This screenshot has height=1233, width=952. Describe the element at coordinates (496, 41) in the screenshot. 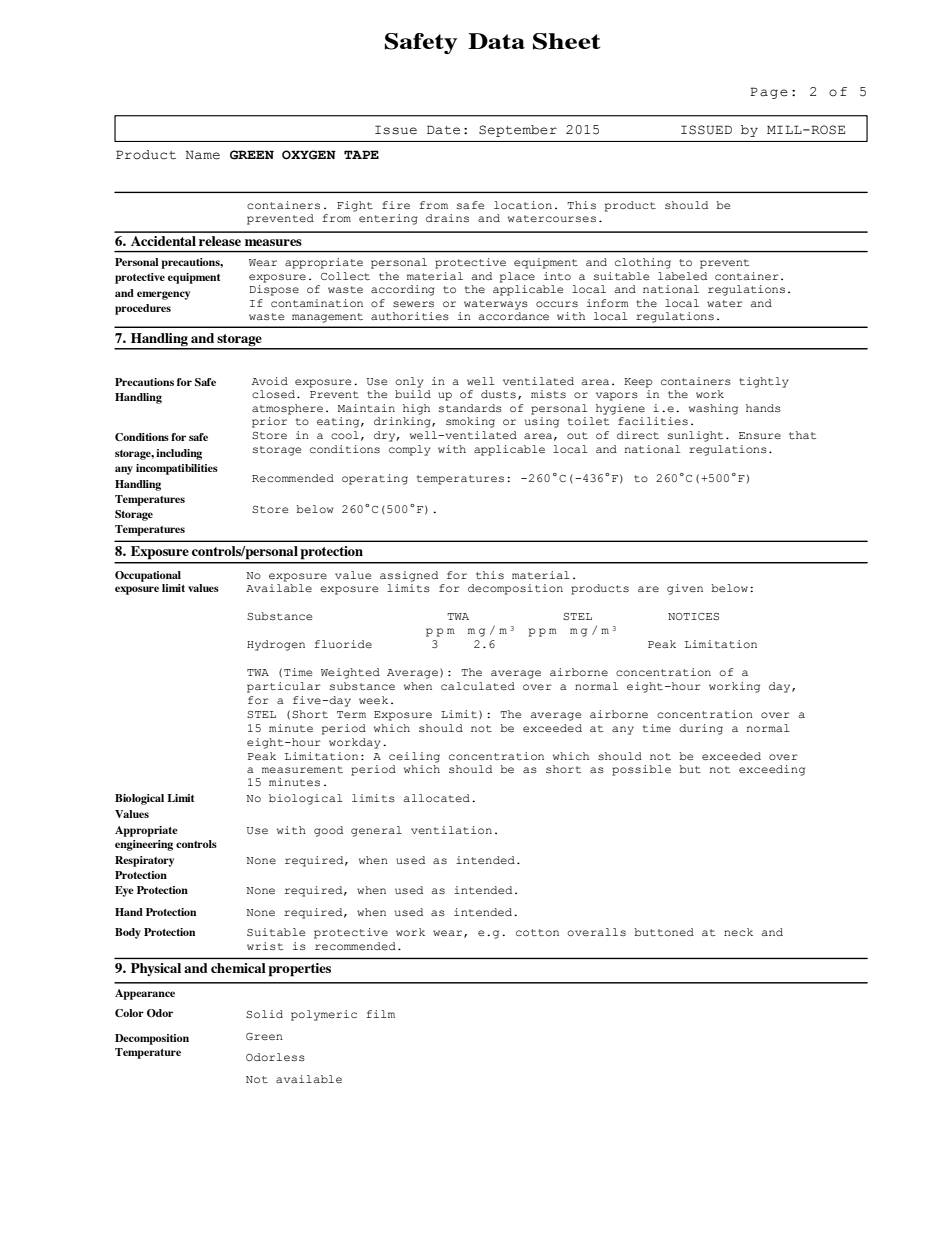

I see `Data` at that location.
